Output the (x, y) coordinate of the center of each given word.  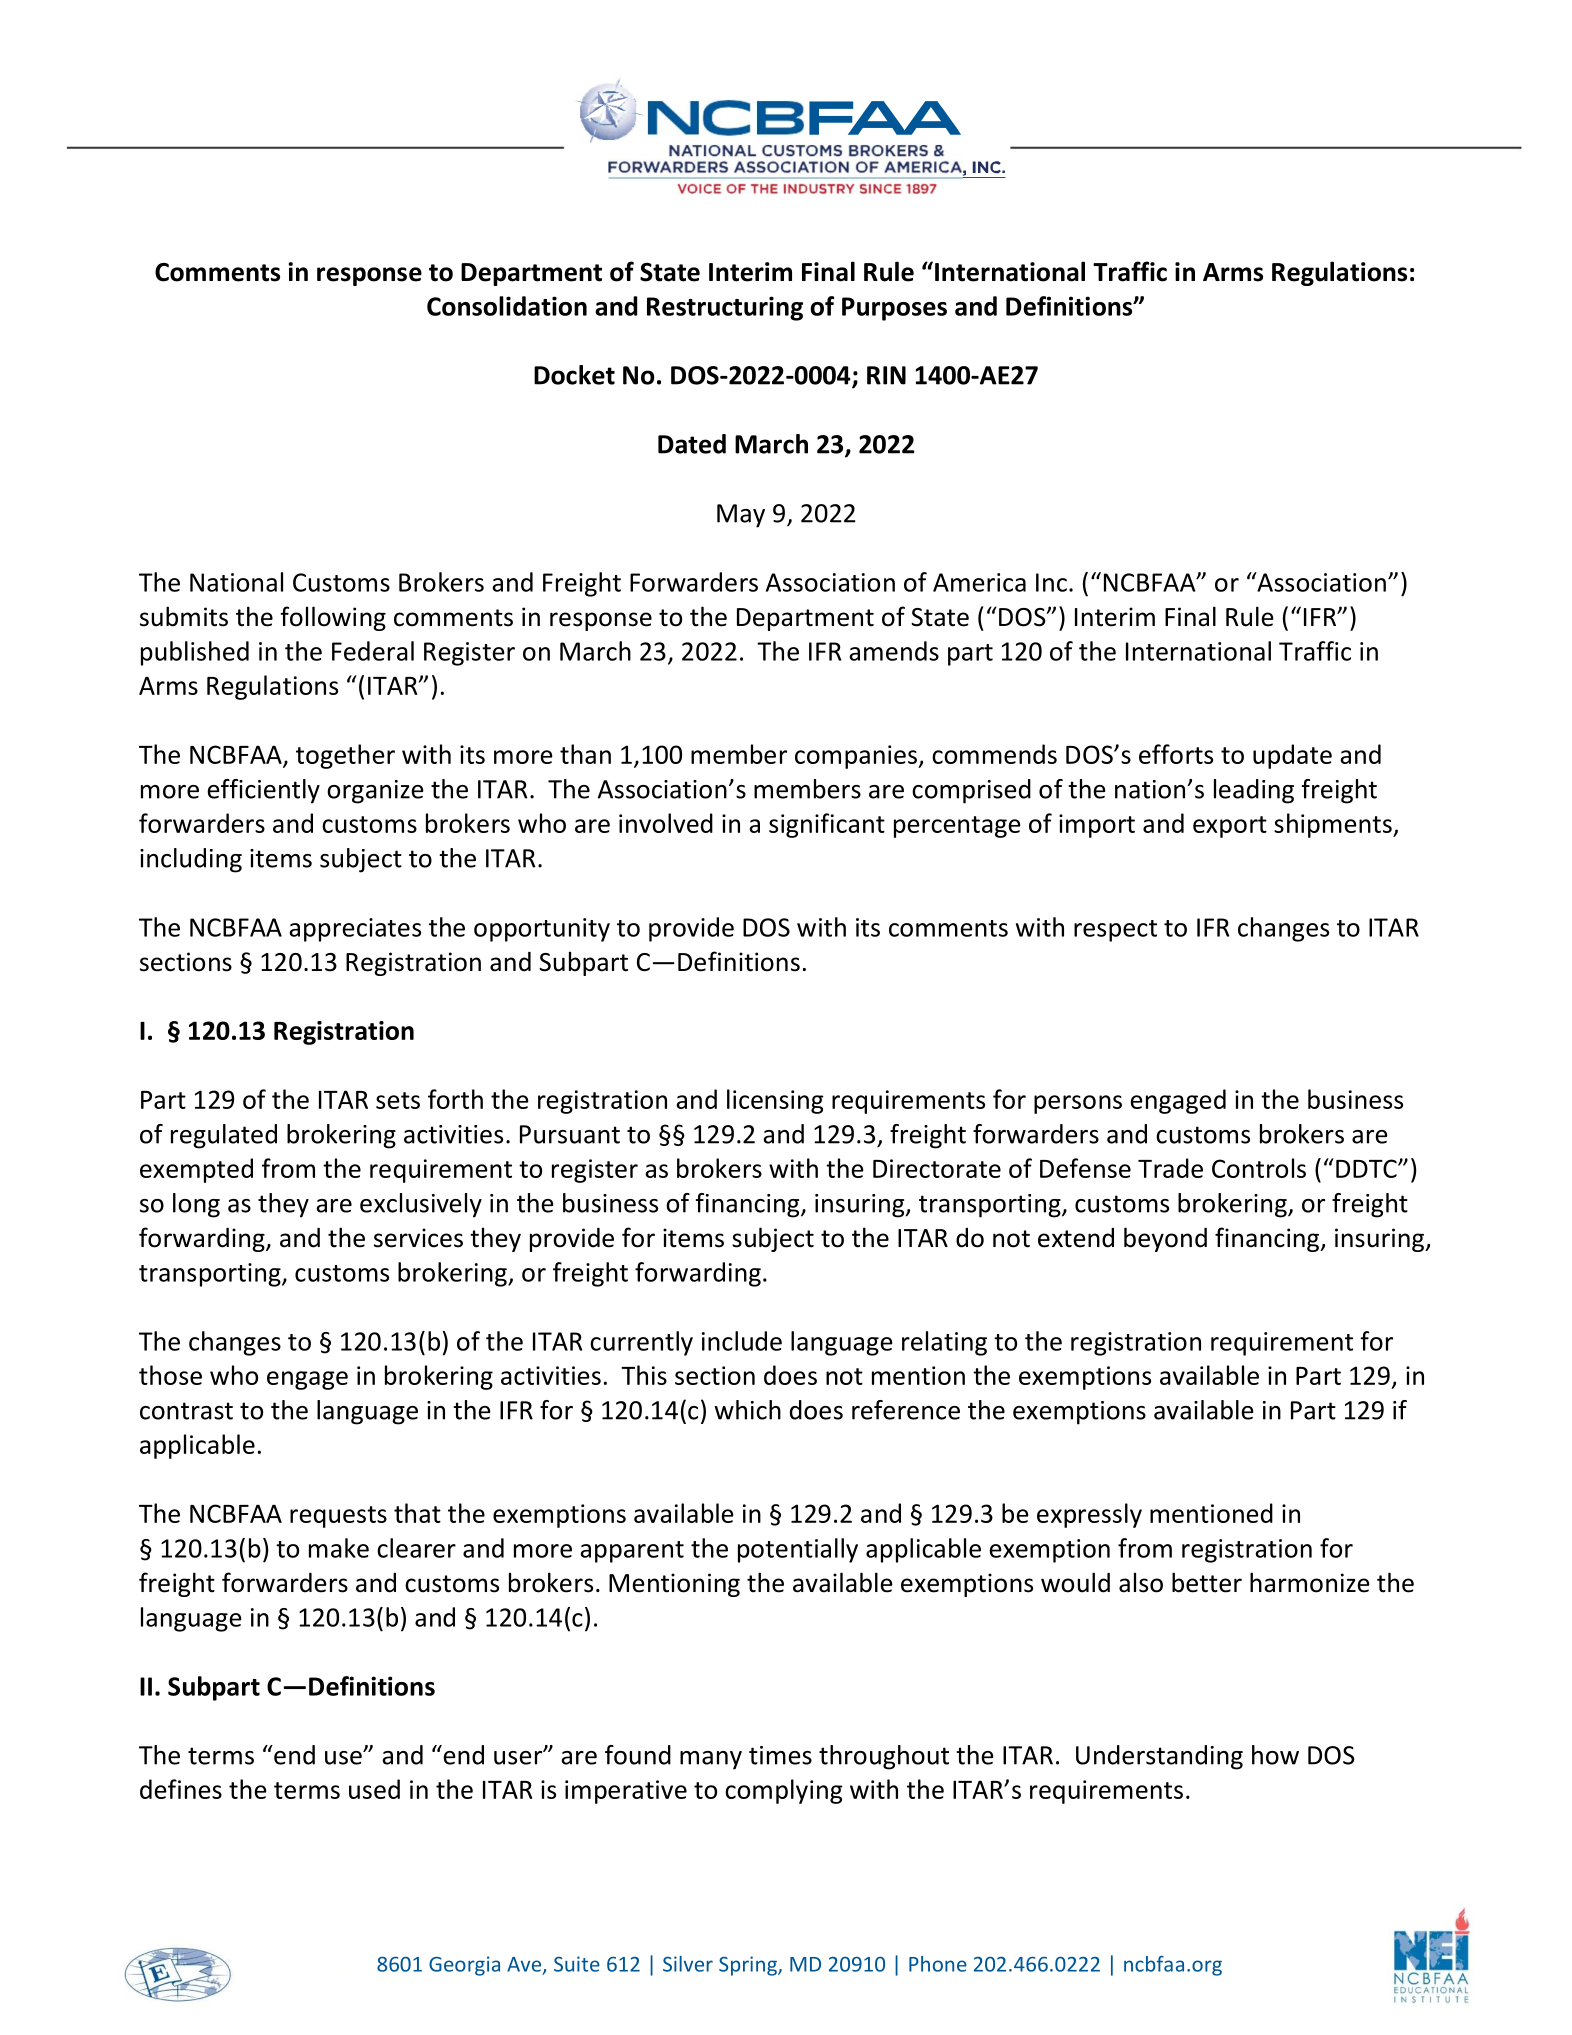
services (418, 1238)
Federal (373, 651)
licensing (775, 1101)
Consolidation (507, 306)
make (339, 1548)
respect (1115, 931)
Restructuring (725, 308)
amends (894, 651)
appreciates (355, 930)
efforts (1176, 754)
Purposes (894, 309)
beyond (1165, 1239)
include (742, 1341)
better (1207, 1582)
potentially (798, 1550)
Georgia (464, 1966)
